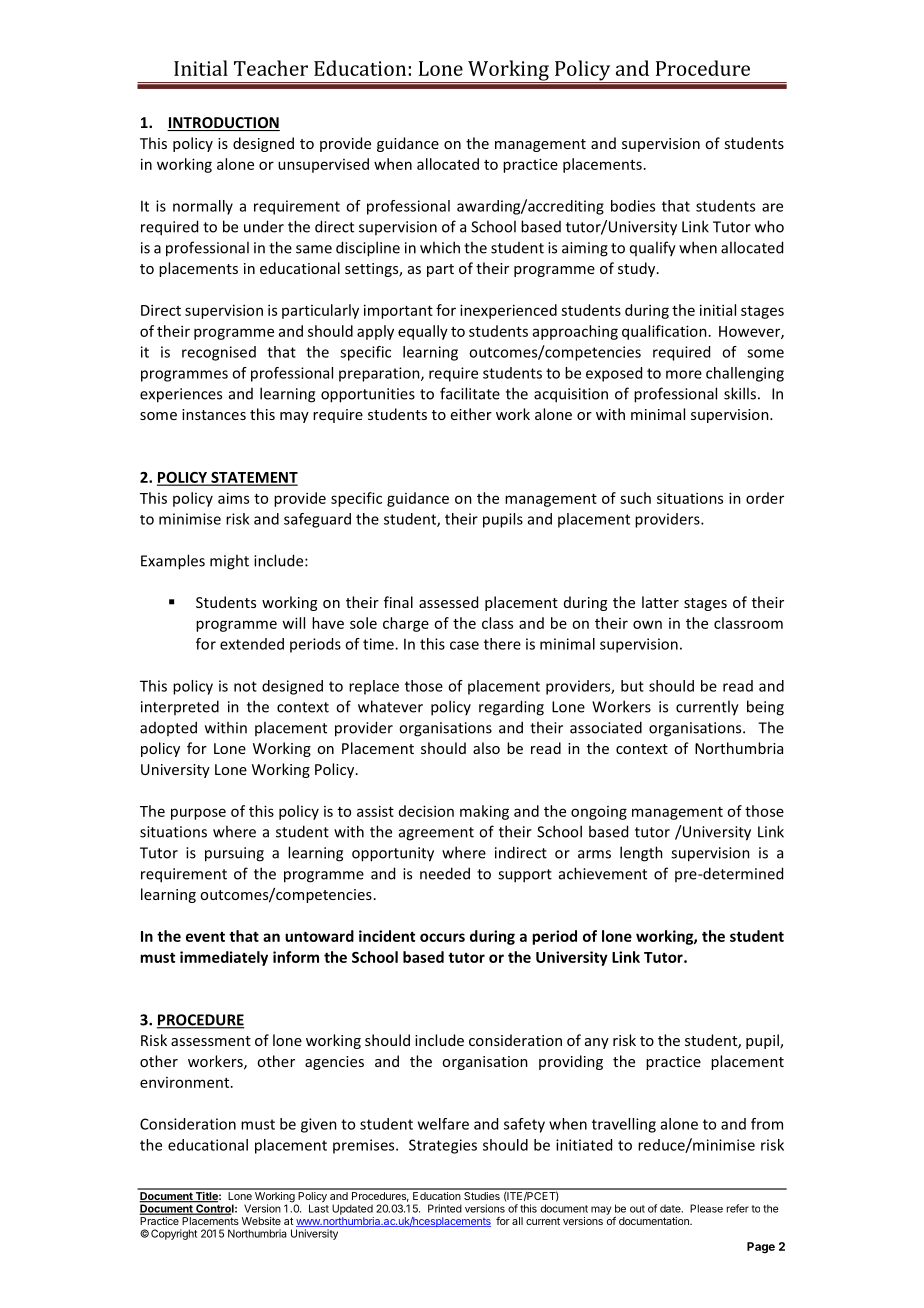  I want to click on INTRODUCTION, so click(223, 124).
